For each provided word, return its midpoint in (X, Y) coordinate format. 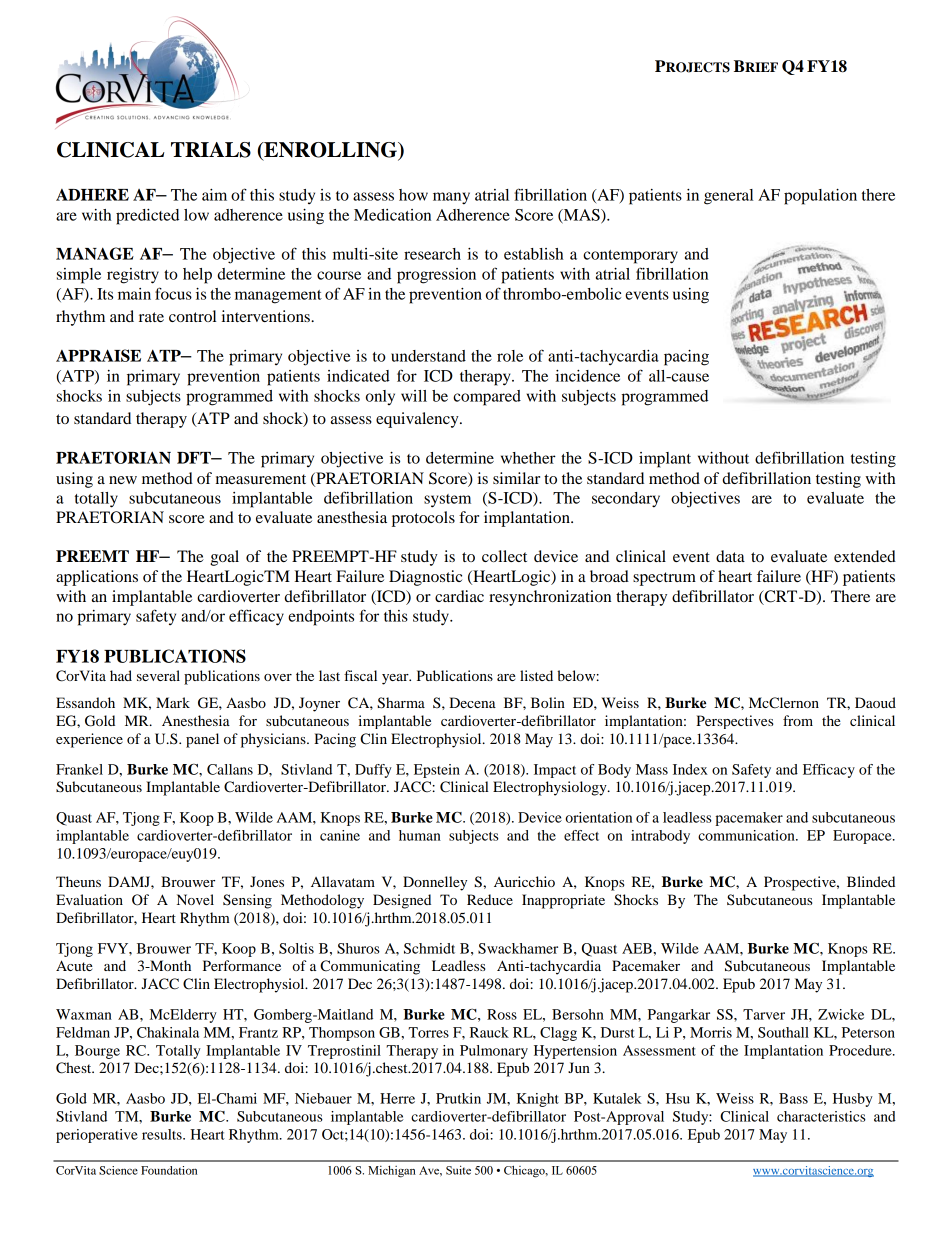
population (820, 197)
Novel (195, 899)
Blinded (871, 881)
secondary (626, 500)
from (798, 720)
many (451, 198)
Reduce (490, 899)
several (158, 675)
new (123, 480)
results (163, 1134)
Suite (458, 1170)
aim (214, 195)
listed (536, 675)
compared (487, 398)
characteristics (821, 1116)
